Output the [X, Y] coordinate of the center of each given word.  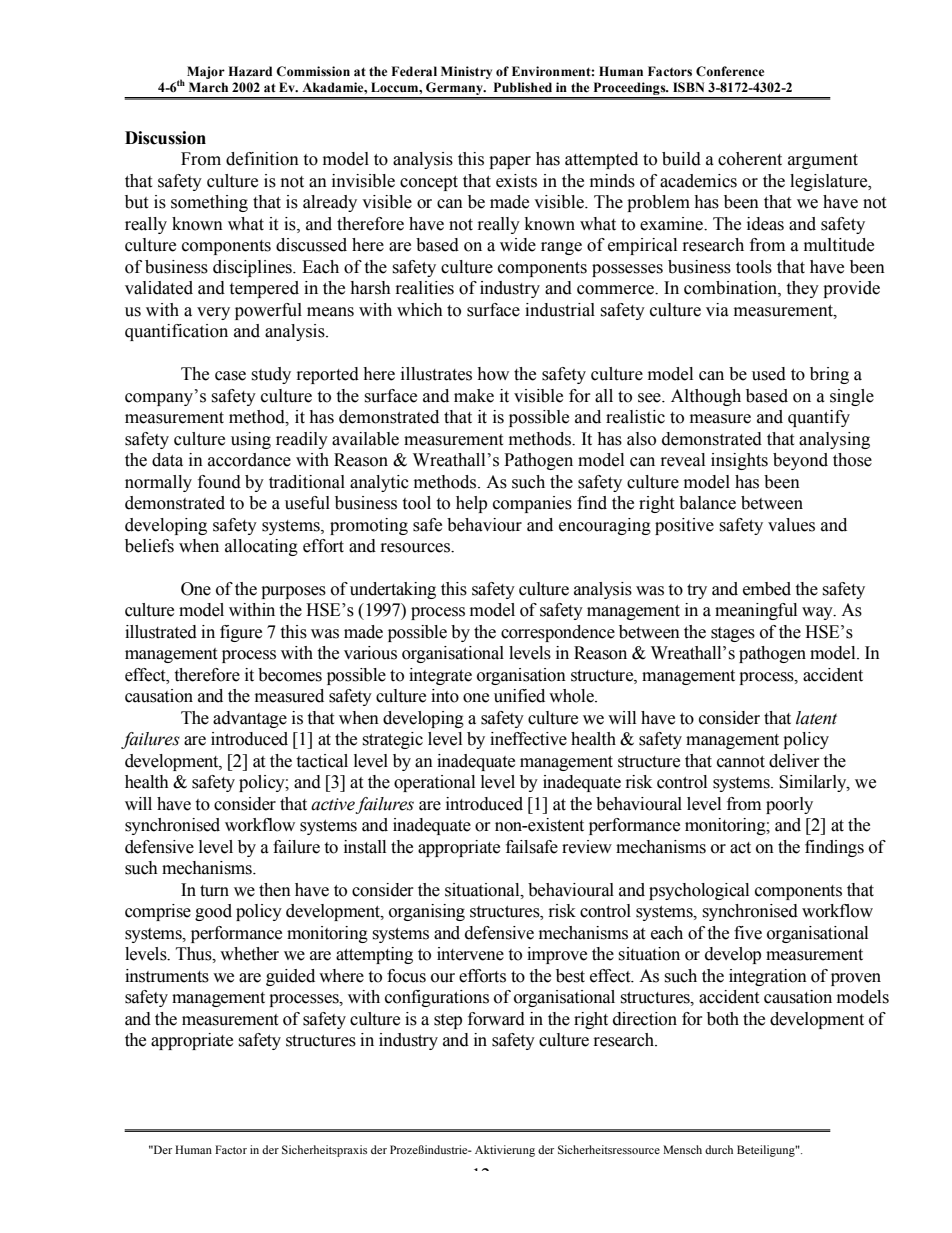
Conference [730, 71]
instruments [167, 976]
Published [523, 87]
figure [241, 633]
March [208, 87]
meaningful [756, 611]
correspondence [558, 633]
